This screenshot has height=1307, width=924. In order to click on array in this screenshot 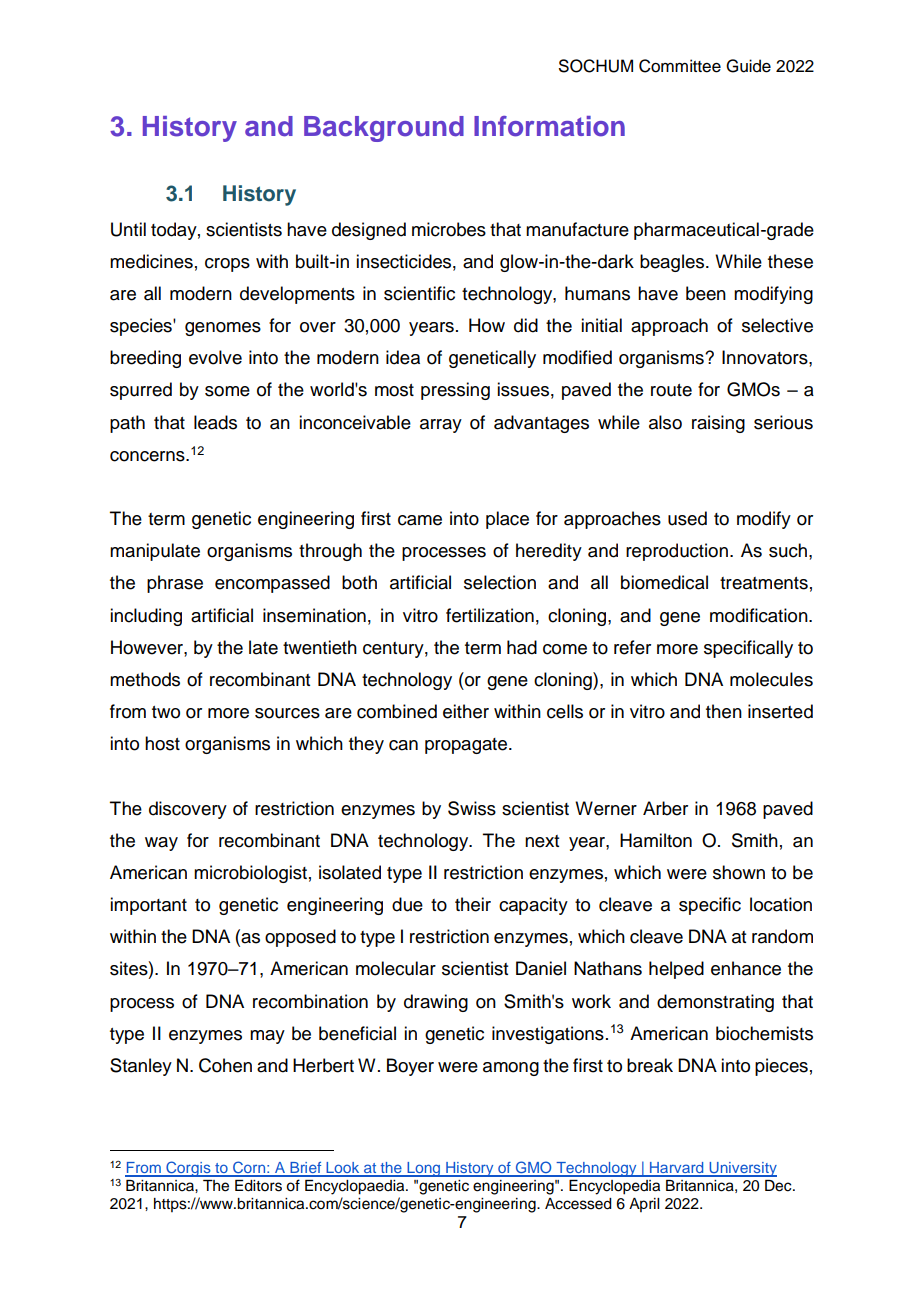, I will do `click(441, 426)`.
